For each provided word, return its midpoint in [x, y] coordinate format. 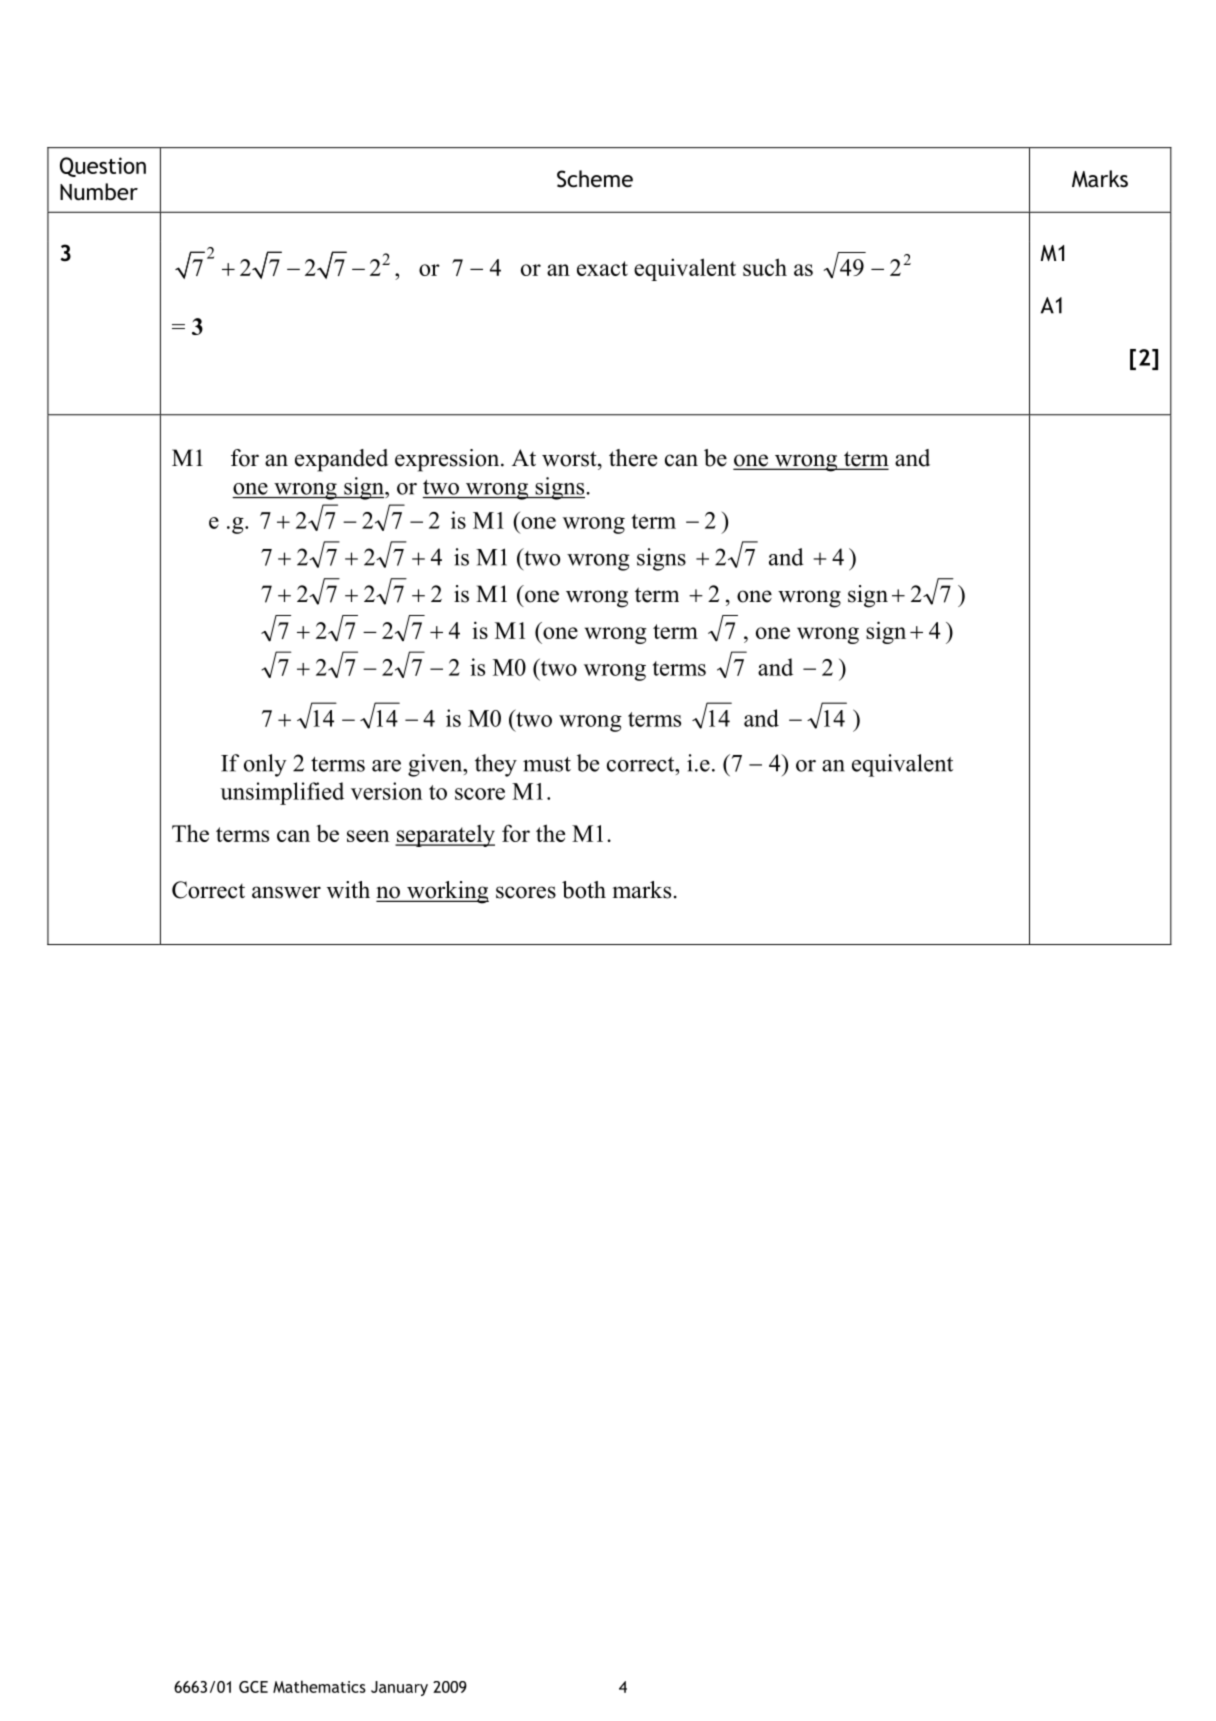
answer [286, 892]
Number [99, 192]
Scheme [595, 179]
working [447, 892]
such [765, 267]
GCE [253, 1687]
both [584, 890]
